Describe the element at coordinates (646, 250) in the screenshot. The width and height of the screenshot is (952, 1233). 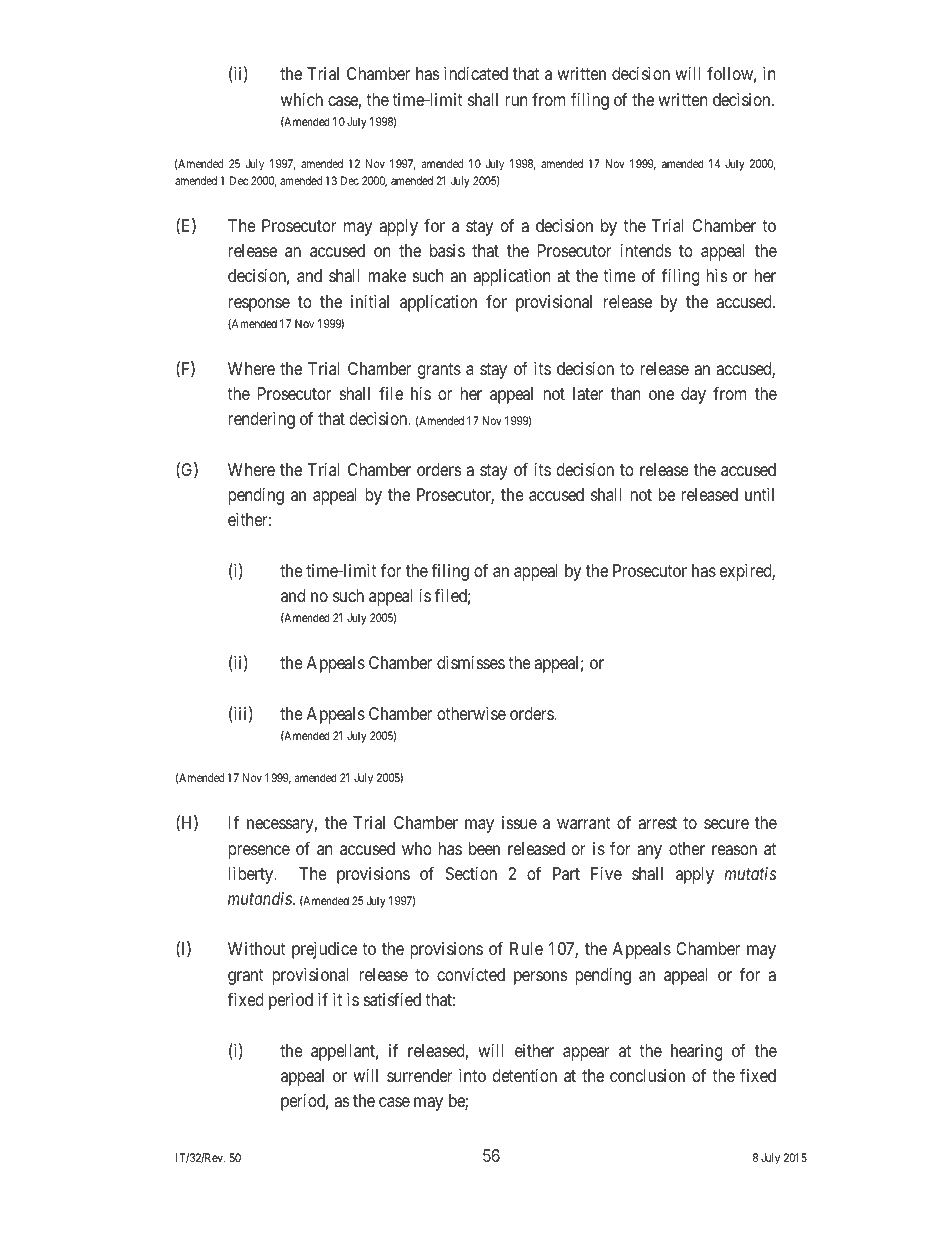
I see `intends` at that location.
